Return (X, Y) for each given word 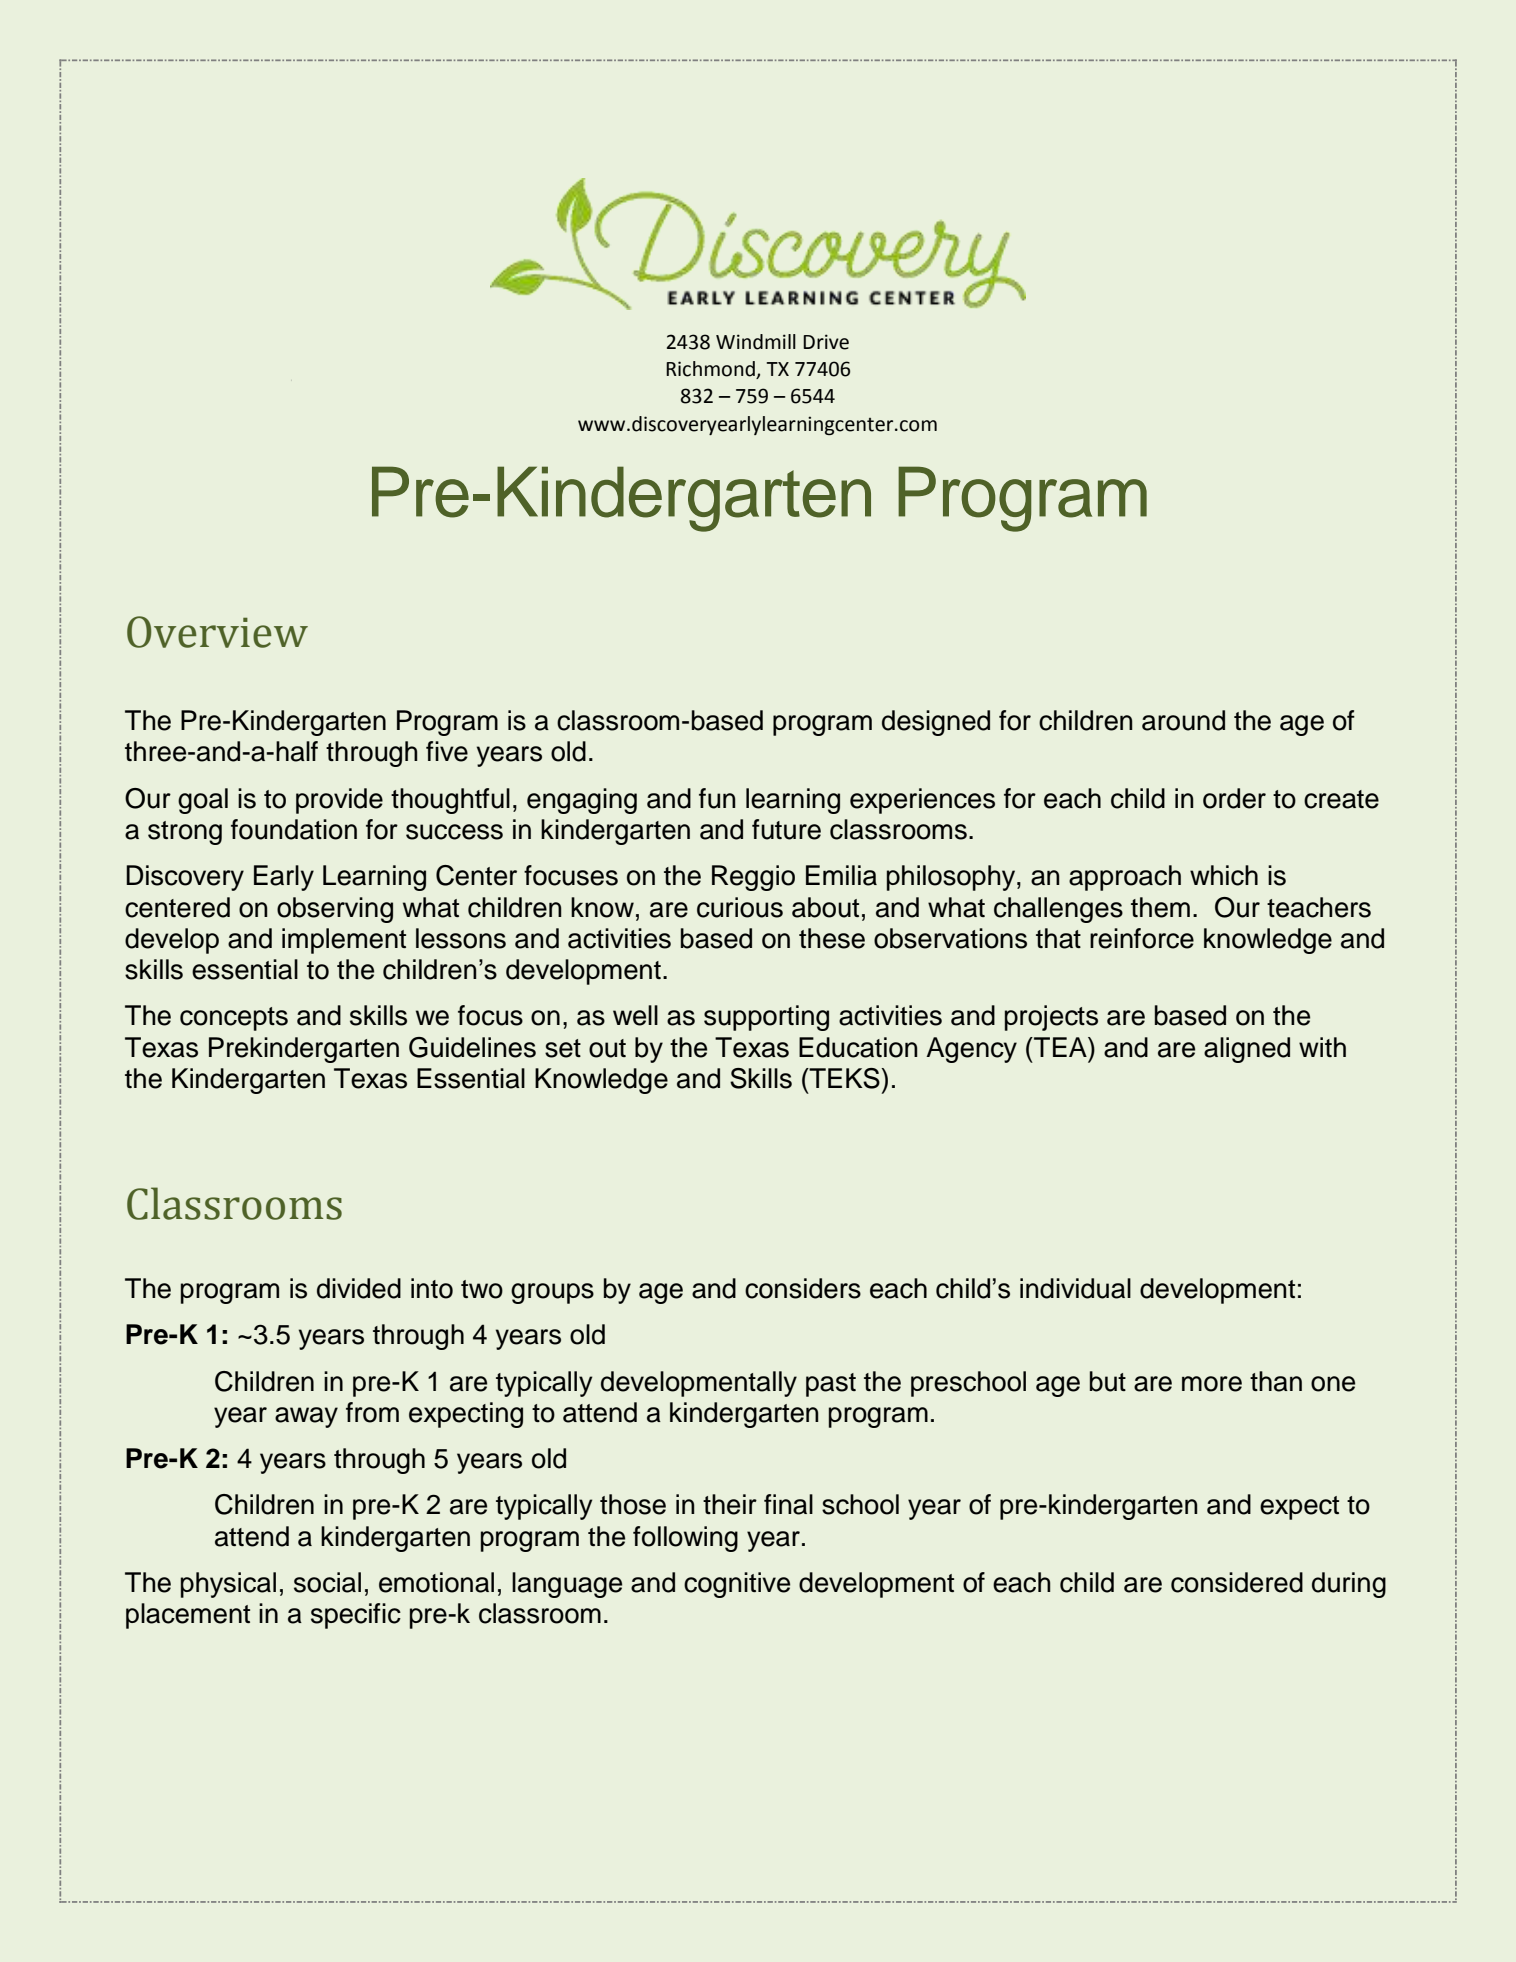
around (1183, 720)
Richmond (711, 370)
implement (344, 941)
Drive (826, 342)
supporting (766, 1018)
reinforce (1142, 938)
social (327, 1582)
